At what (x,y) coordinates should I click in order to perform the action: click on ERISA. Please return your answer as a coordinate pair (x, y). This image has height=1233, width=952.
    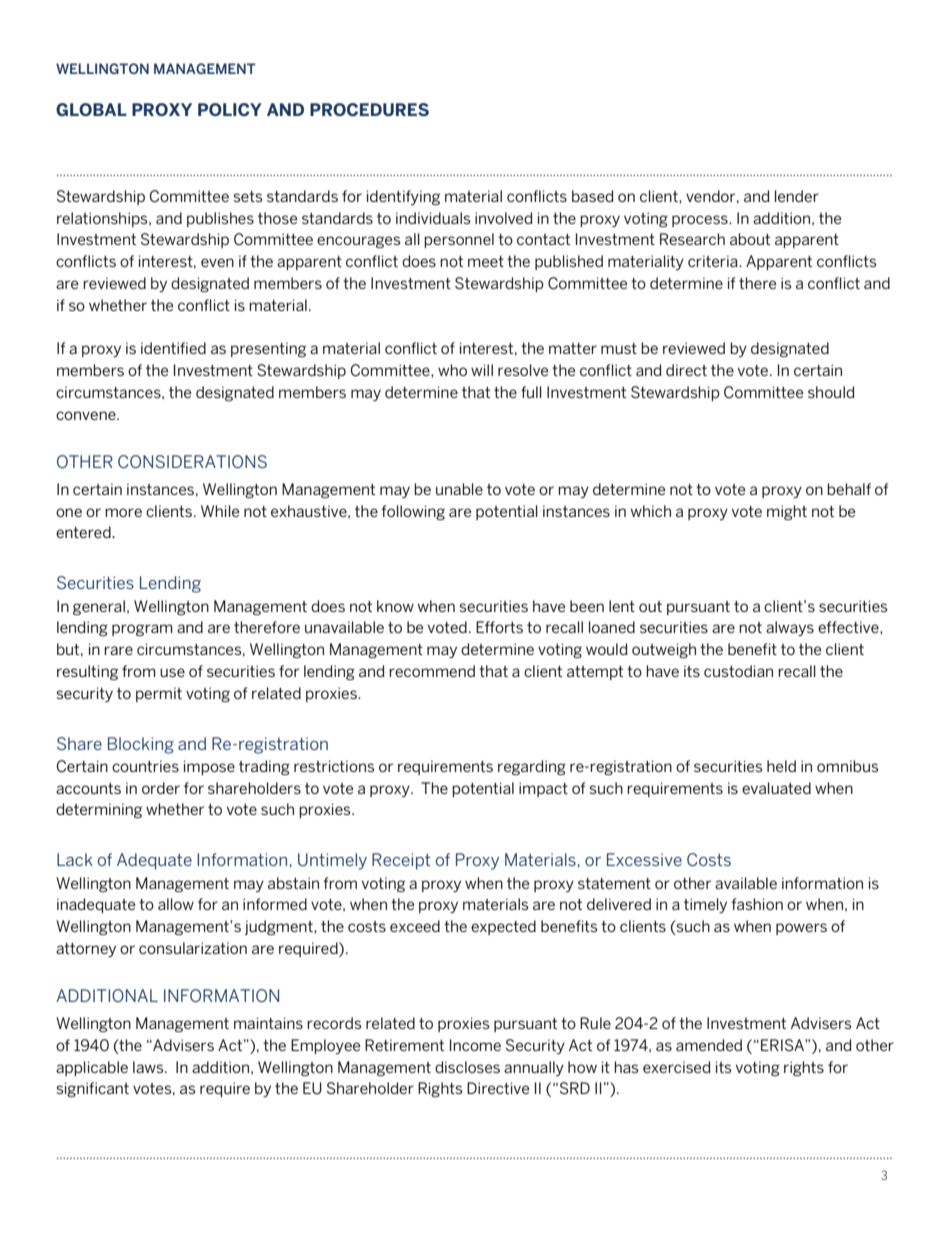
    Looking at the image, I should click on (783, 1045).
